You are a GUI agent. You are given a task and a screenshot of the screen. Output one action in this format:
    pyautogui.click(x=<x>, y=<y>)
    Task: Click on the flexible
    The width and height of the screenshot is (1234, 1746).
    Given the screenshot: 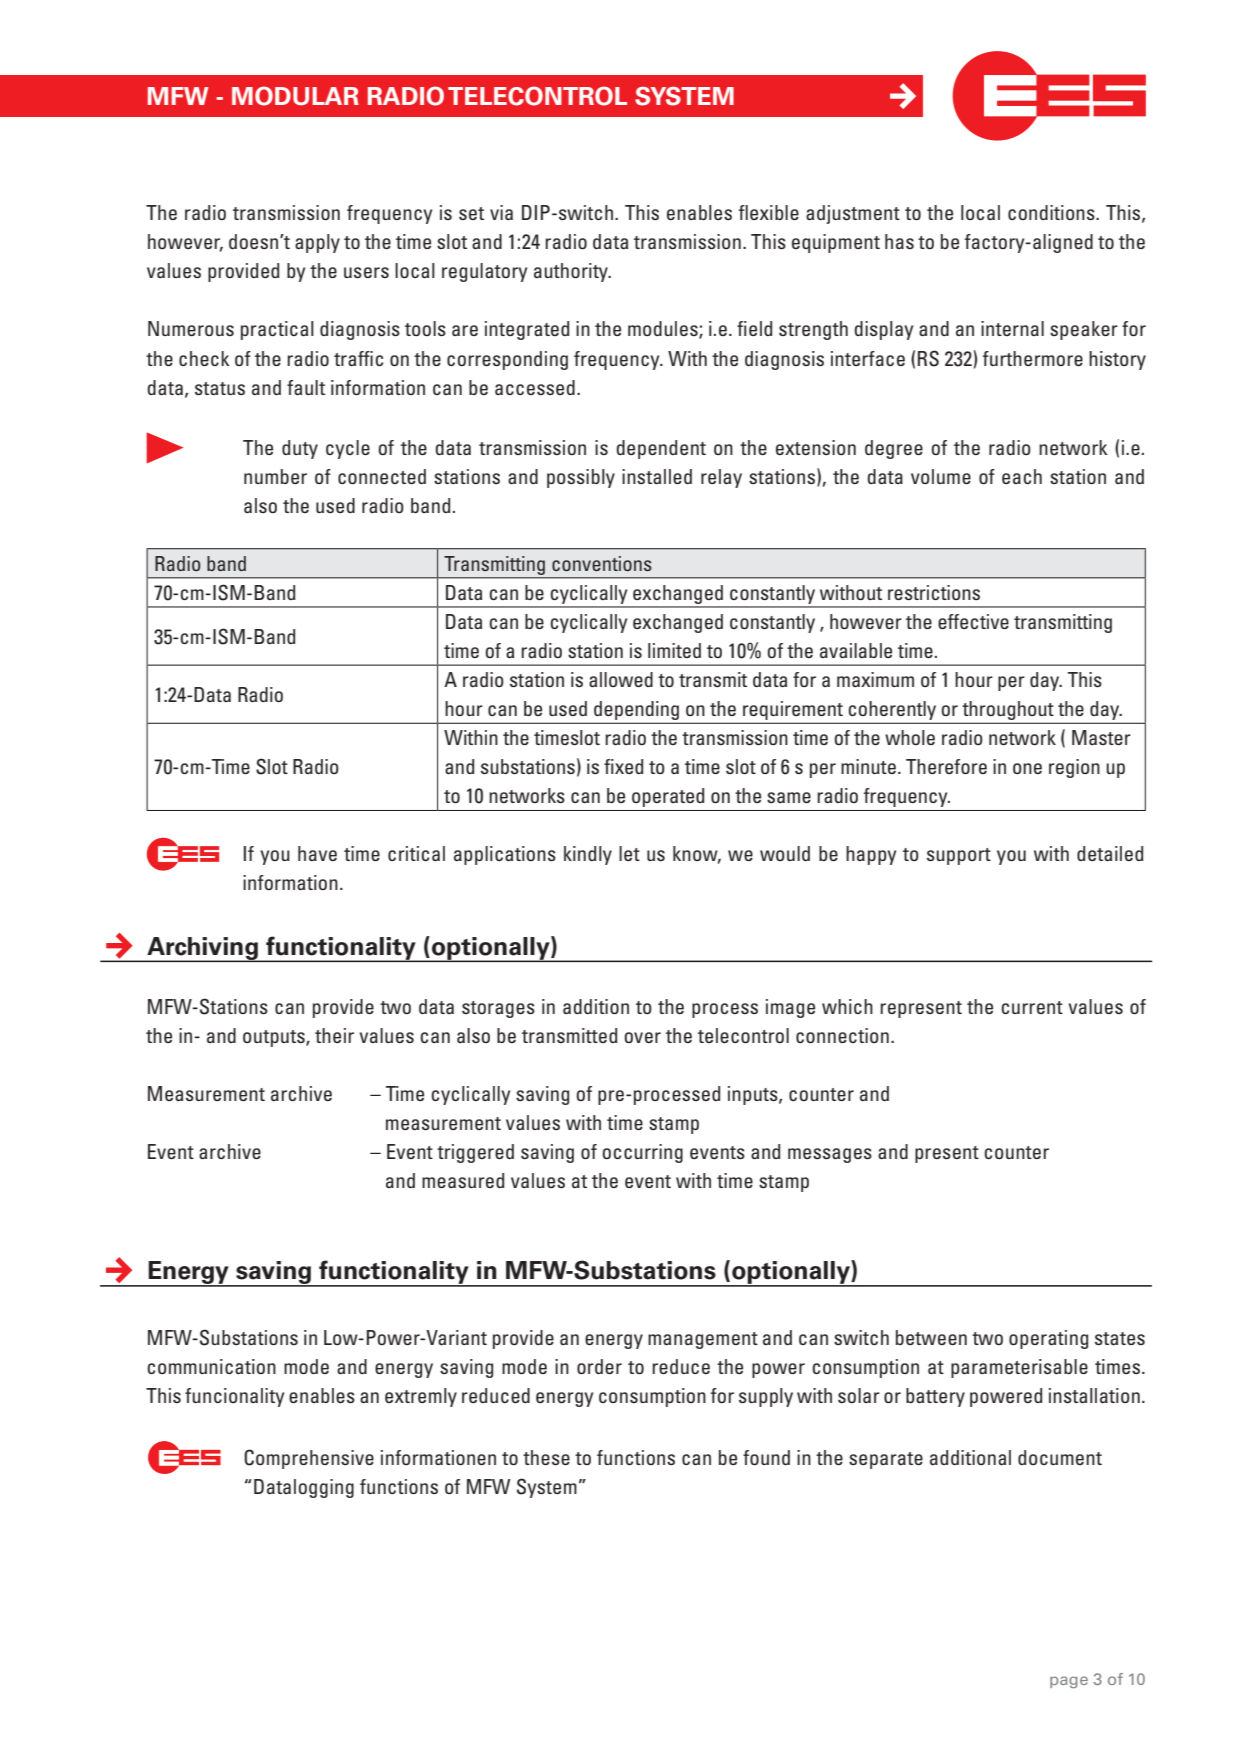 What is the action you would take?
    pyautogui.click(x=769, y=212)
